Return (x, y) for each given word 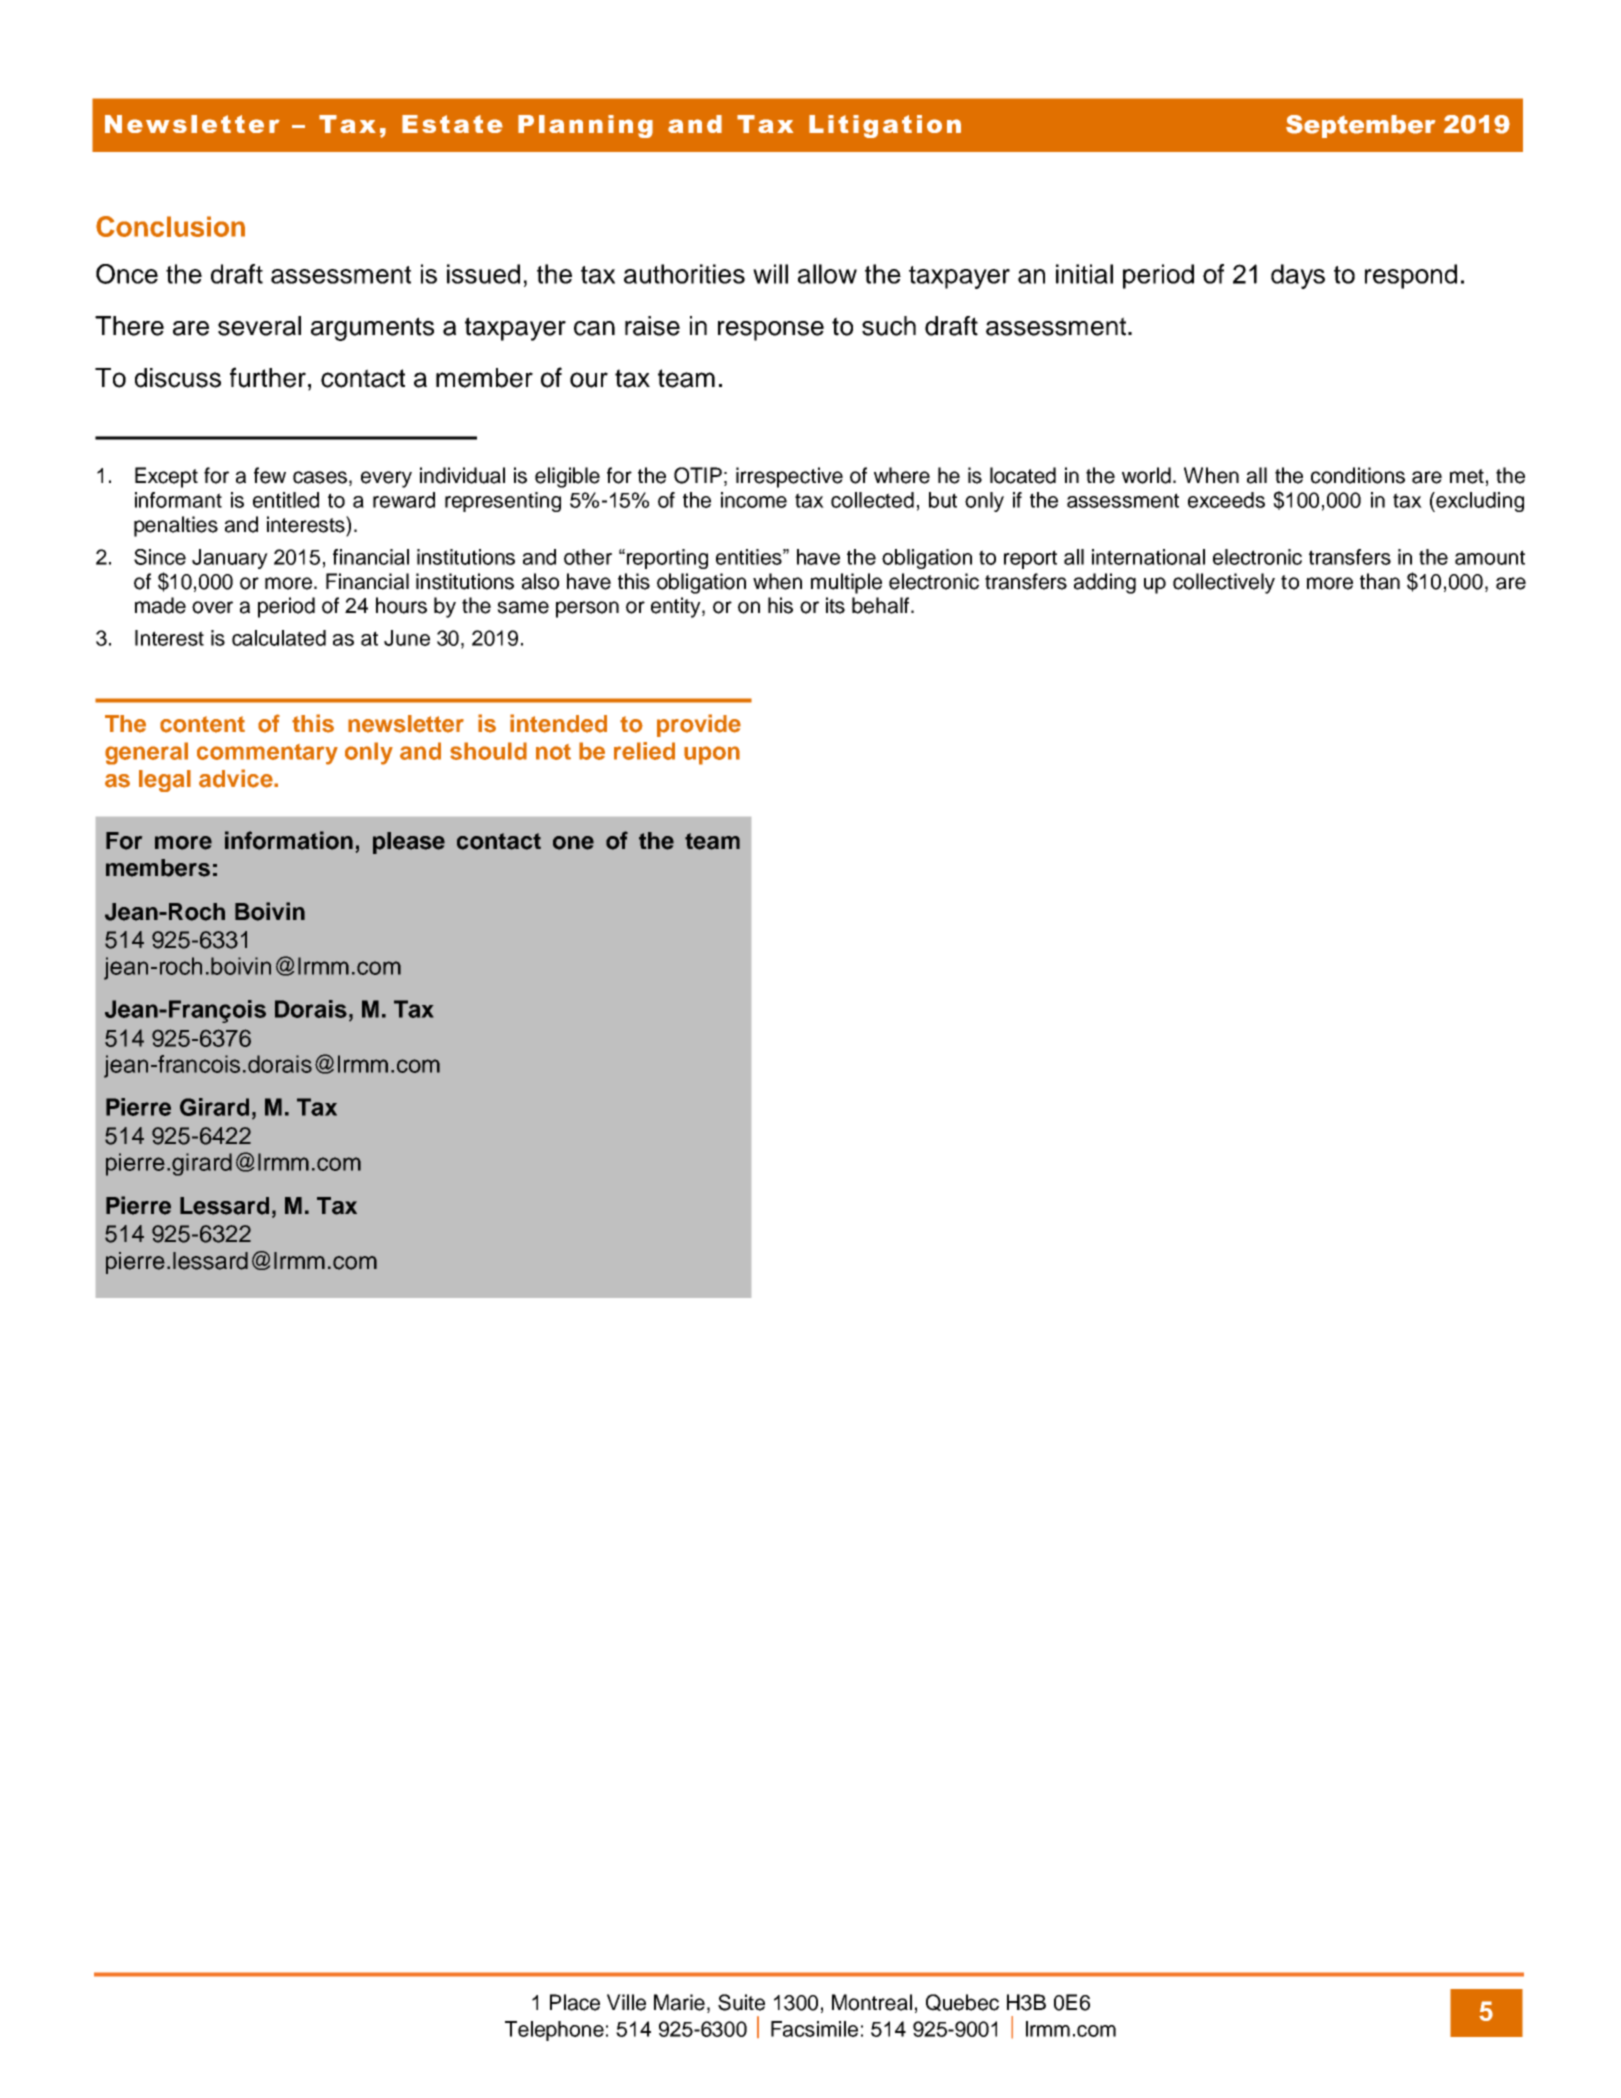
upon (712, 755)
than (1380, 581)
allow (827, 274)
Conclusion (170, 226)
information (289, 840)
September (1360, 126)
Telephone (554, 2031)
